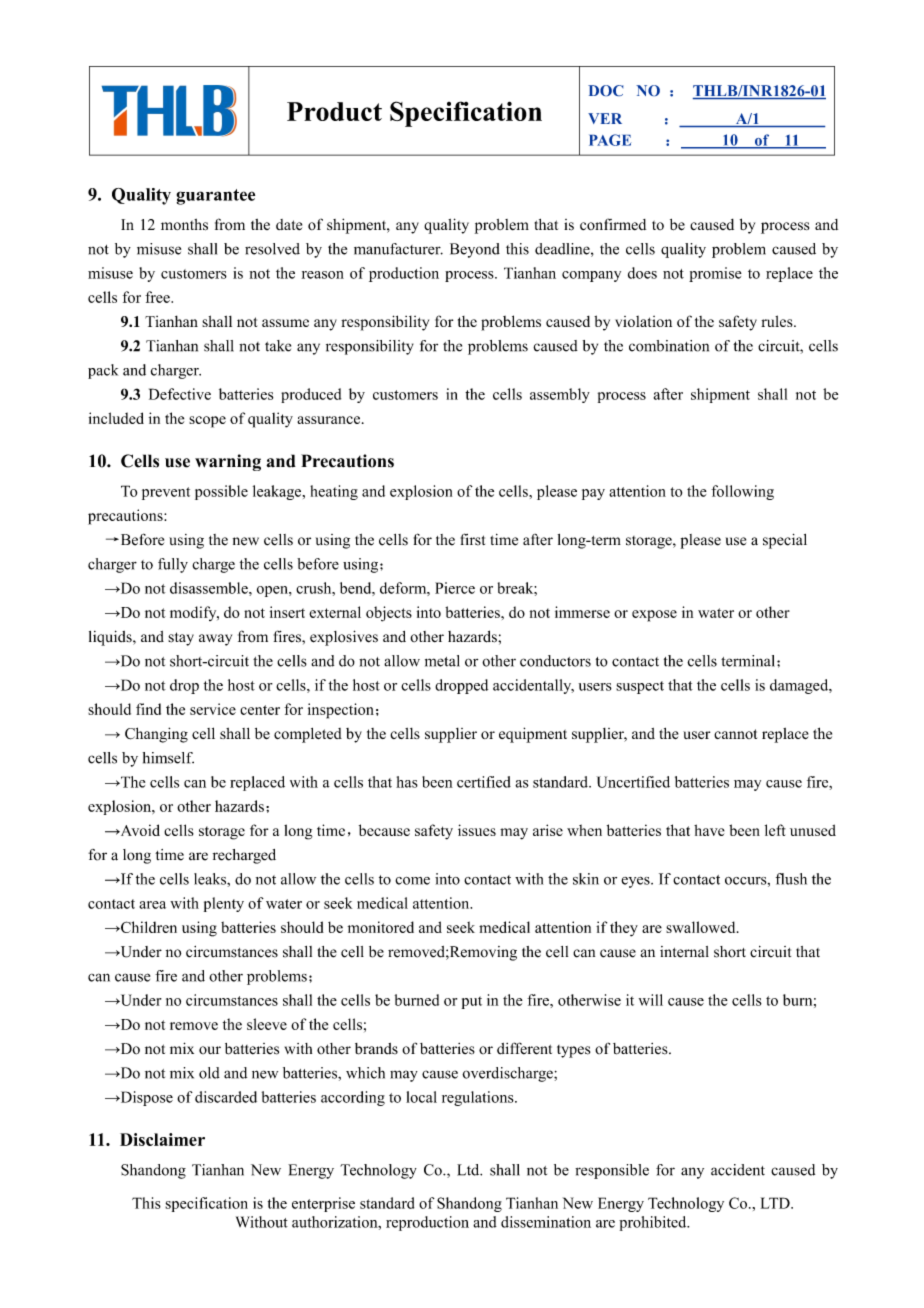 The width and height of the document is (924, 1308). What do you see at coordinates (162, 1139) in the document?
I see `Disclaimer` at bounding box center [162, 1139].
